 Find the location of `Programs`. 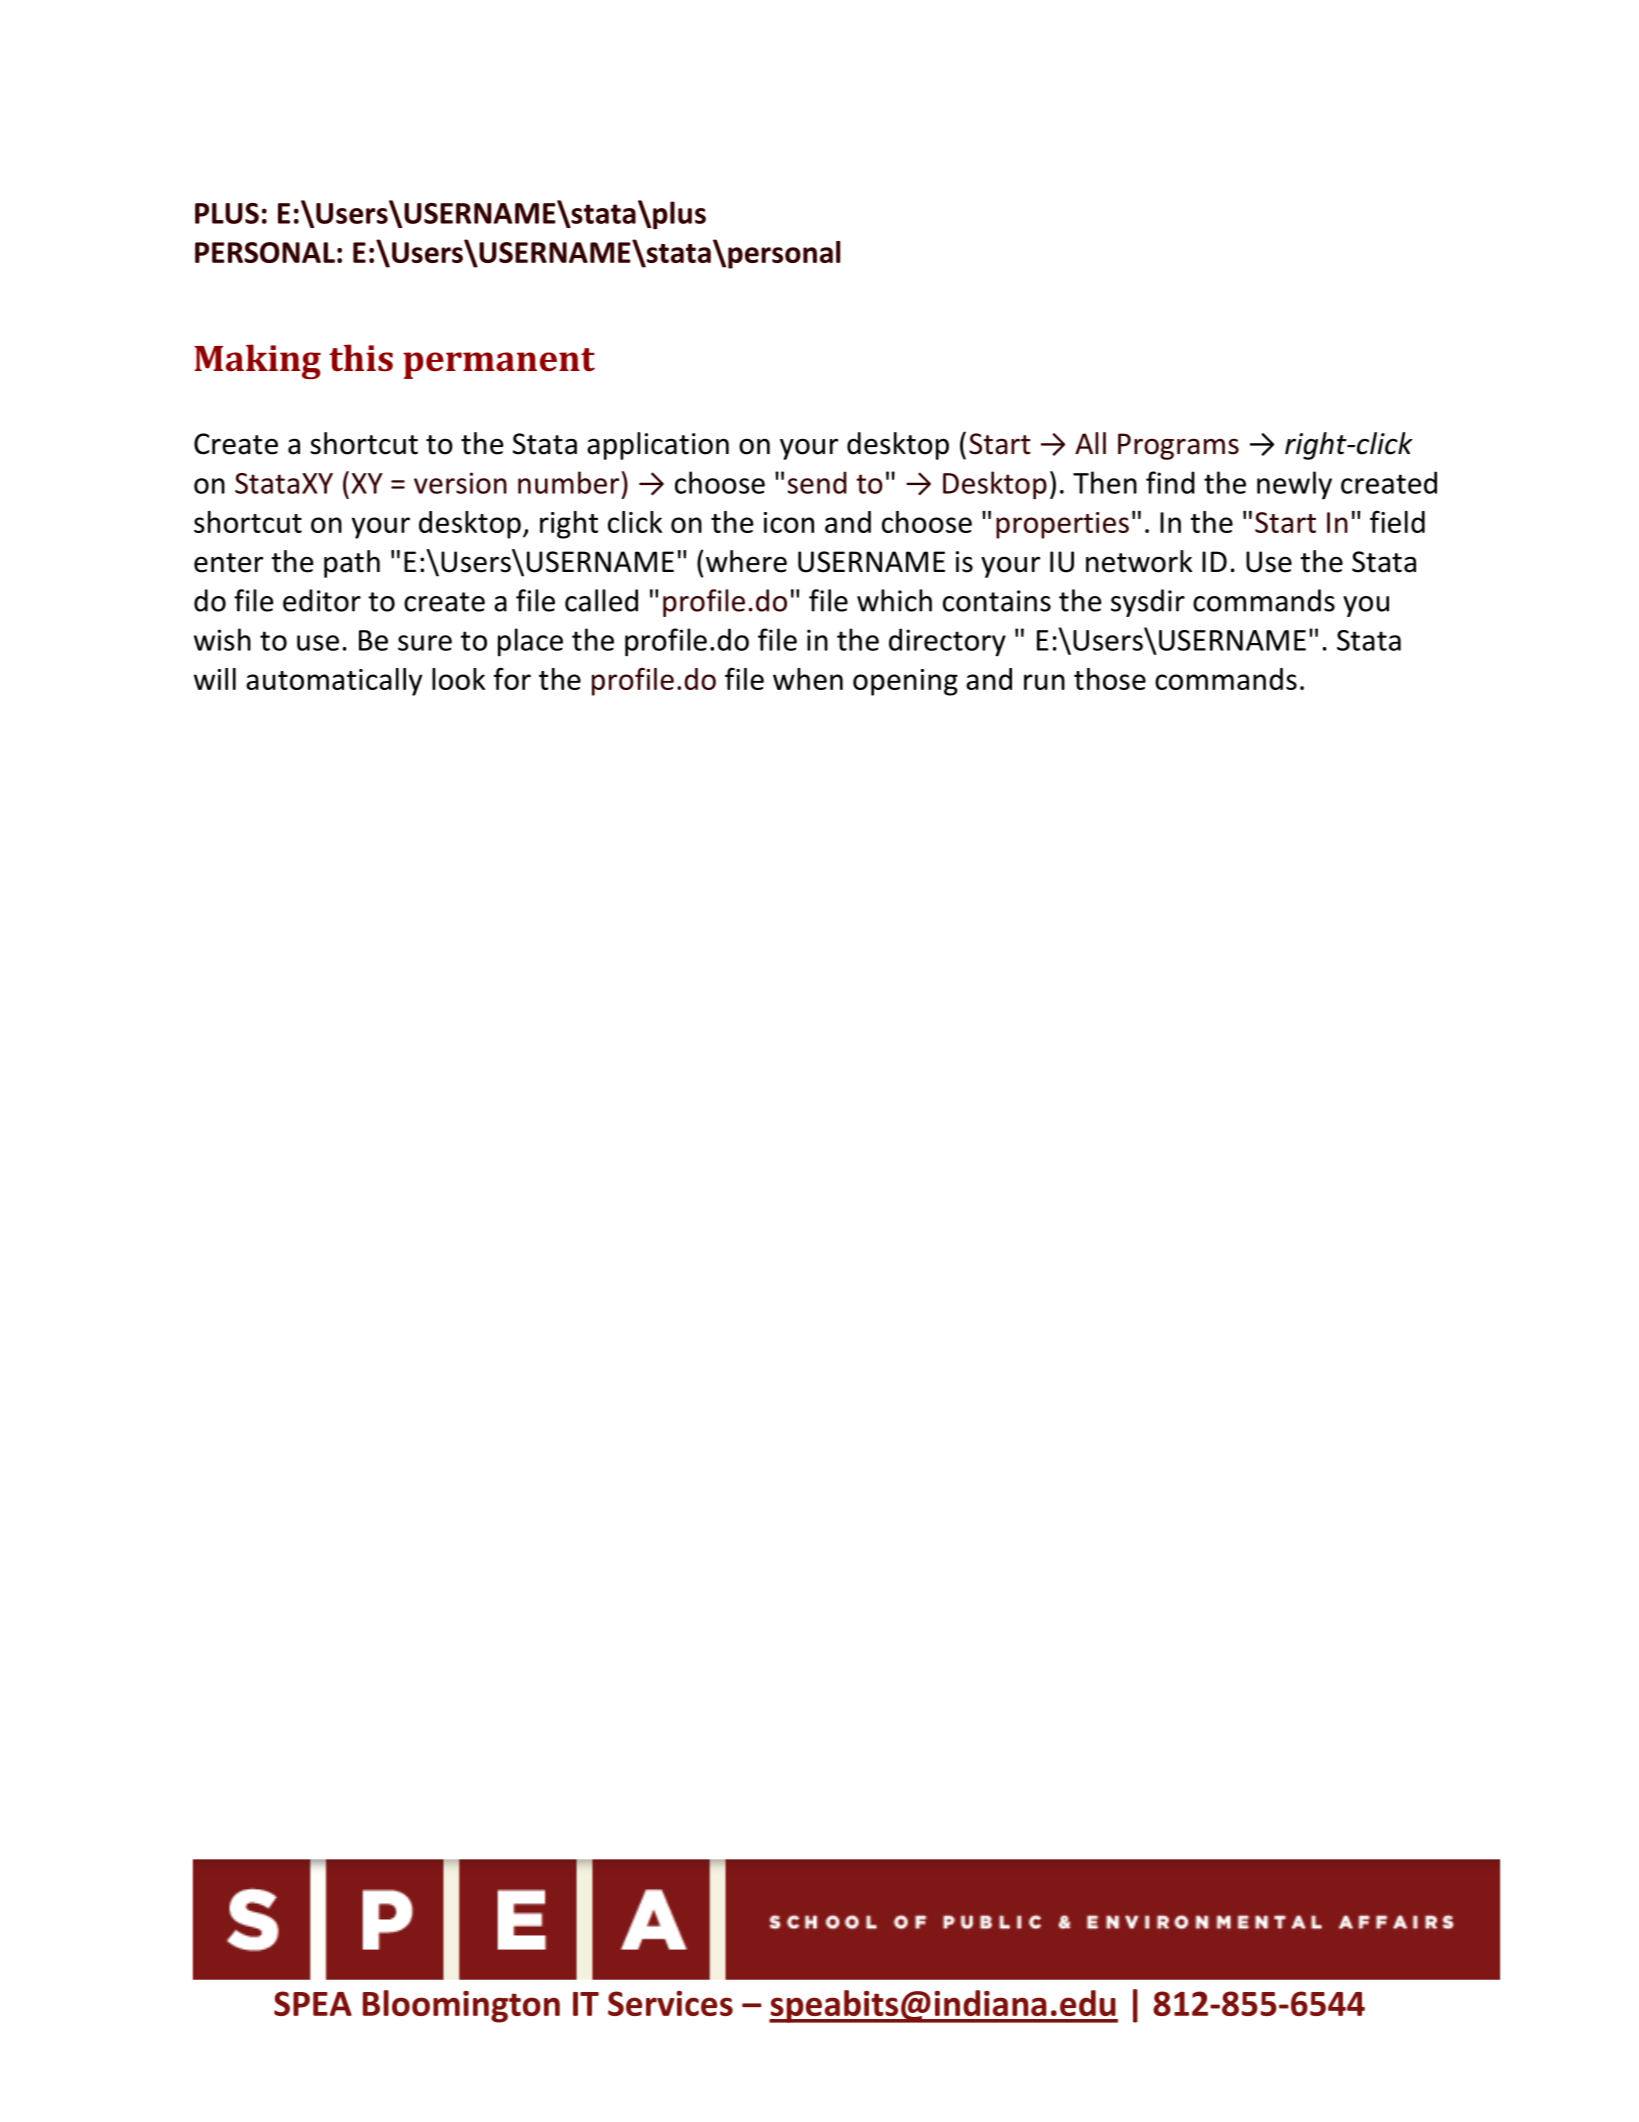

Programs is located at coordinates (1178, 446).
